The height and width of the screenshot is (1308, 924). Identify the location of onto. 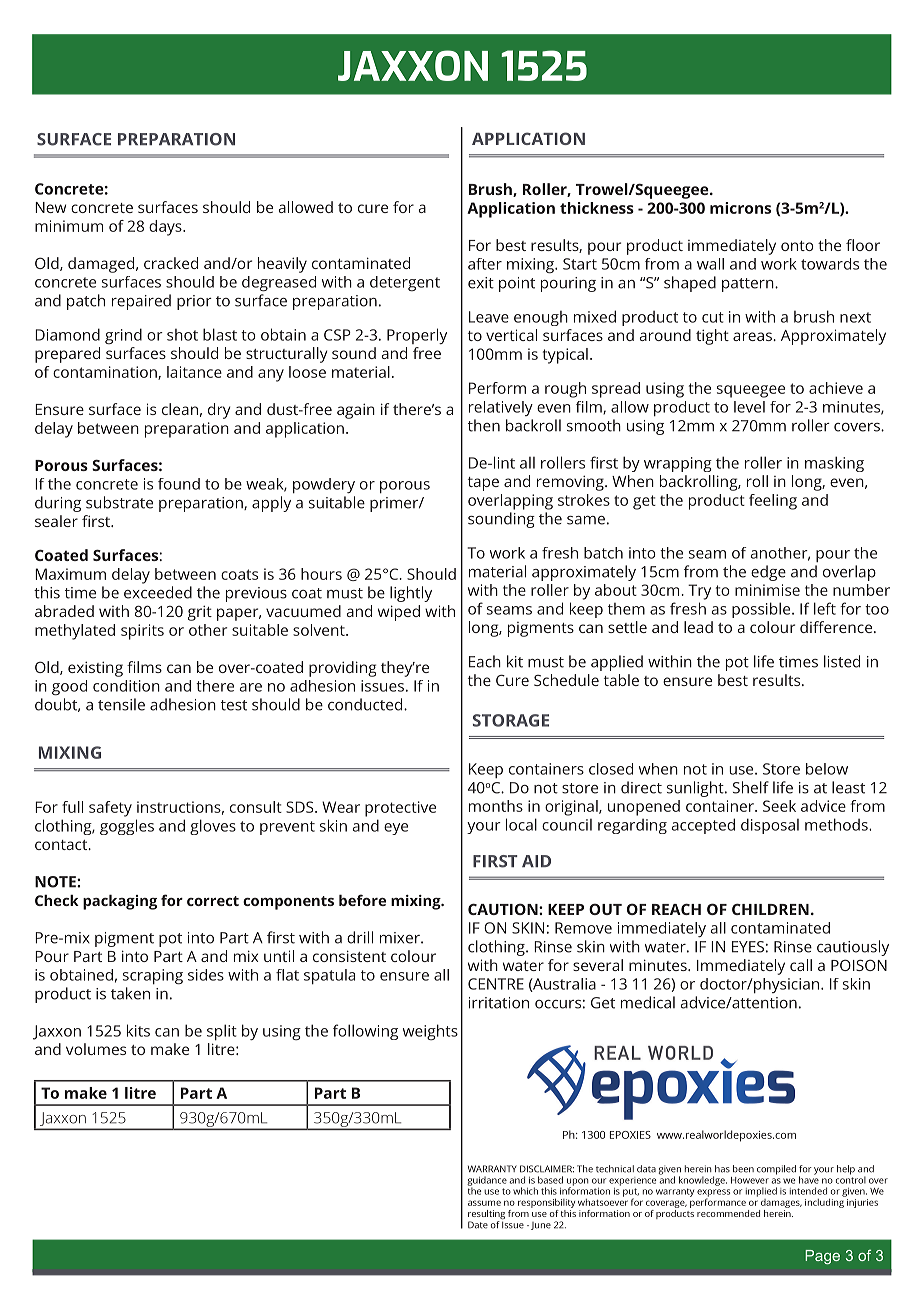
(797, 246).
